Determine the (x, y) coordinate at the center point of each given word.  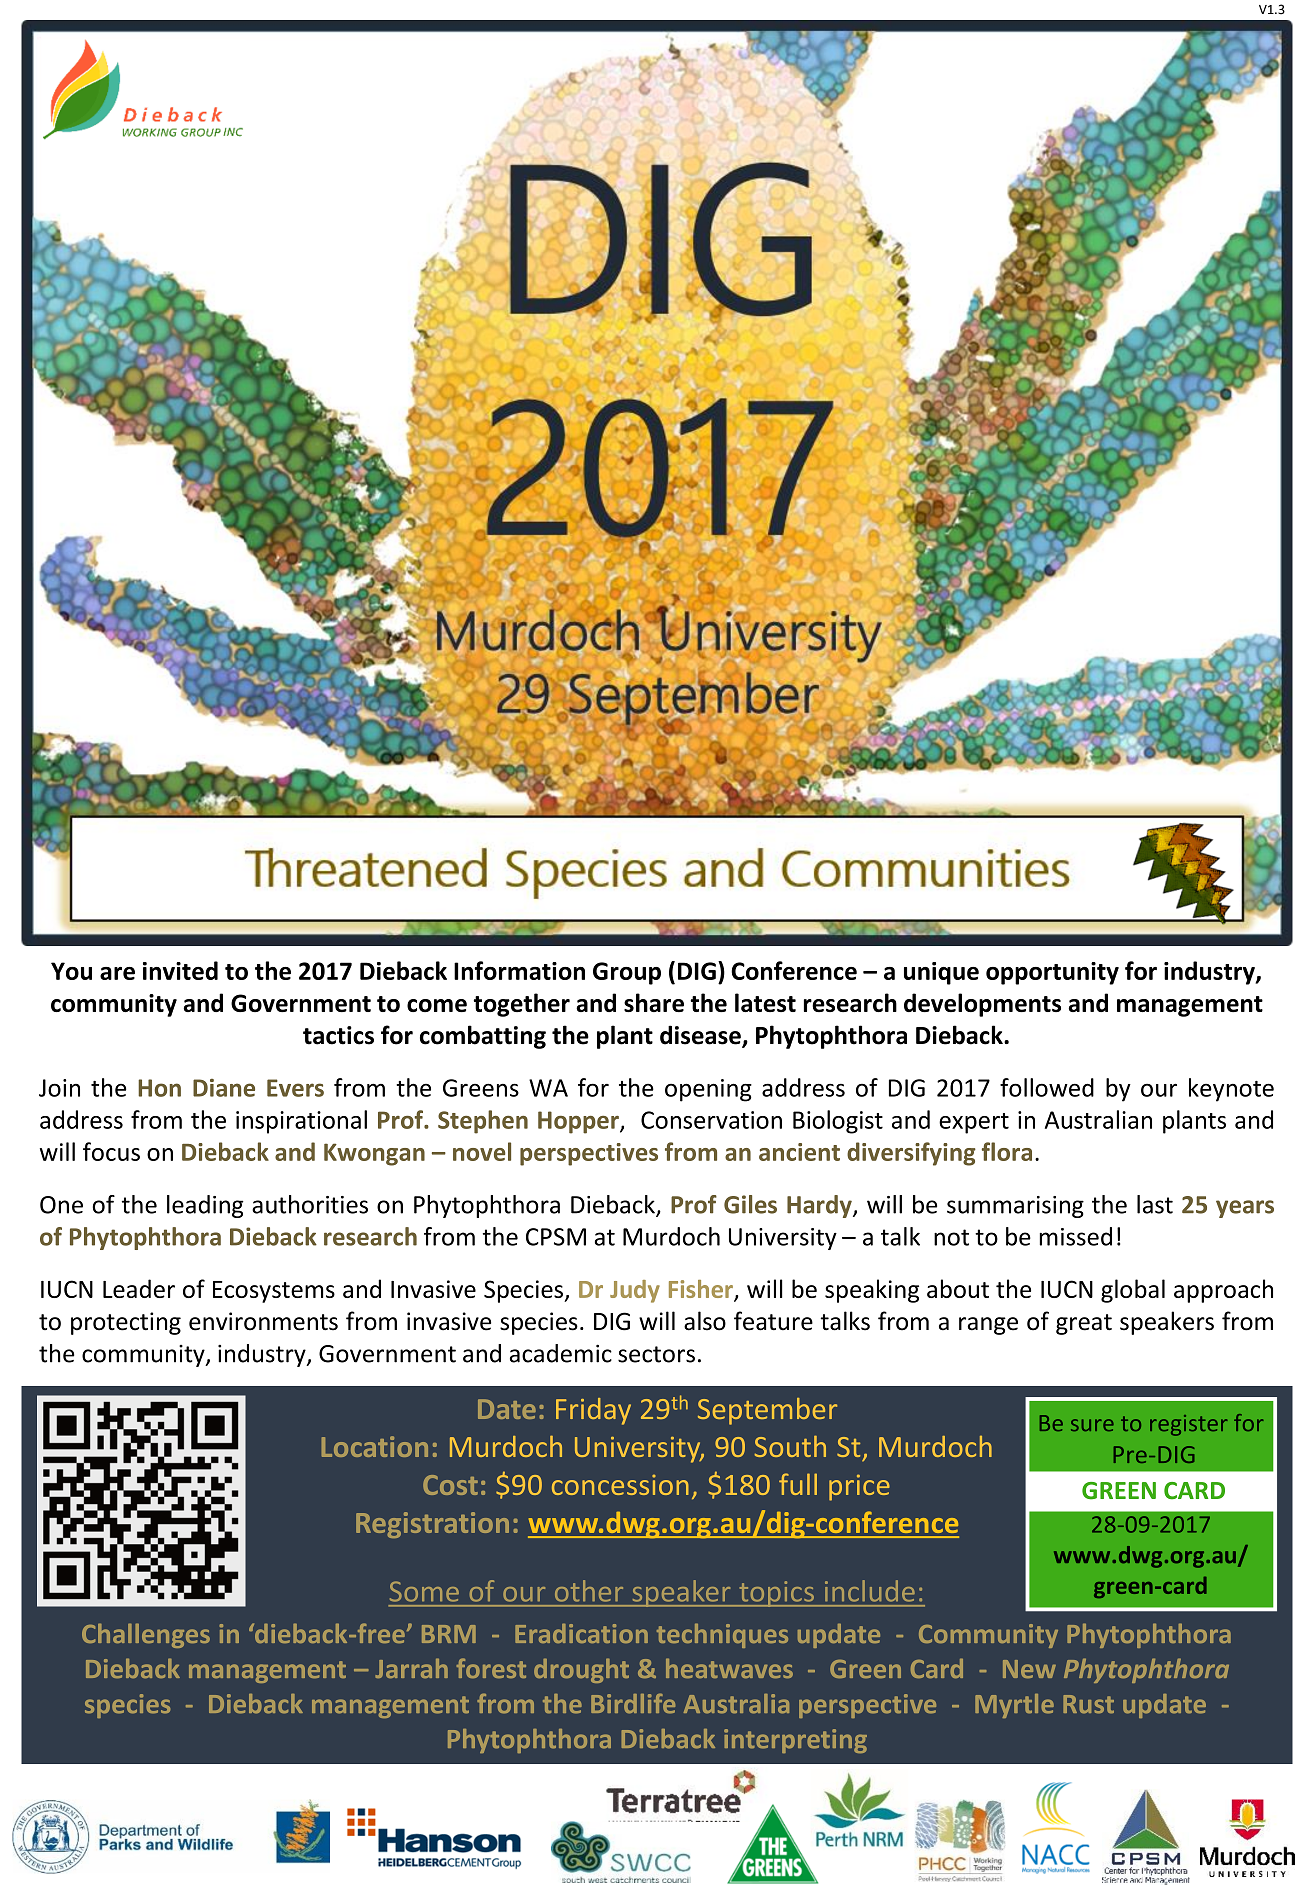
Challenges (146, 1636)
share (654, 1002)
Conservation (711, 1120)
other (589, 1591)
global (1133, 1291)
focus (111, 1151)
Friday (593, 1411)
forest (491, 1668)
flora (1007, 1151)
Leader (139, 1288)
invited (180, 970)
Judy (635, 1291)
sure (1092, 1425)
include (869, 1591)
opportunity (1052, 973)
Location (375, 1446)
